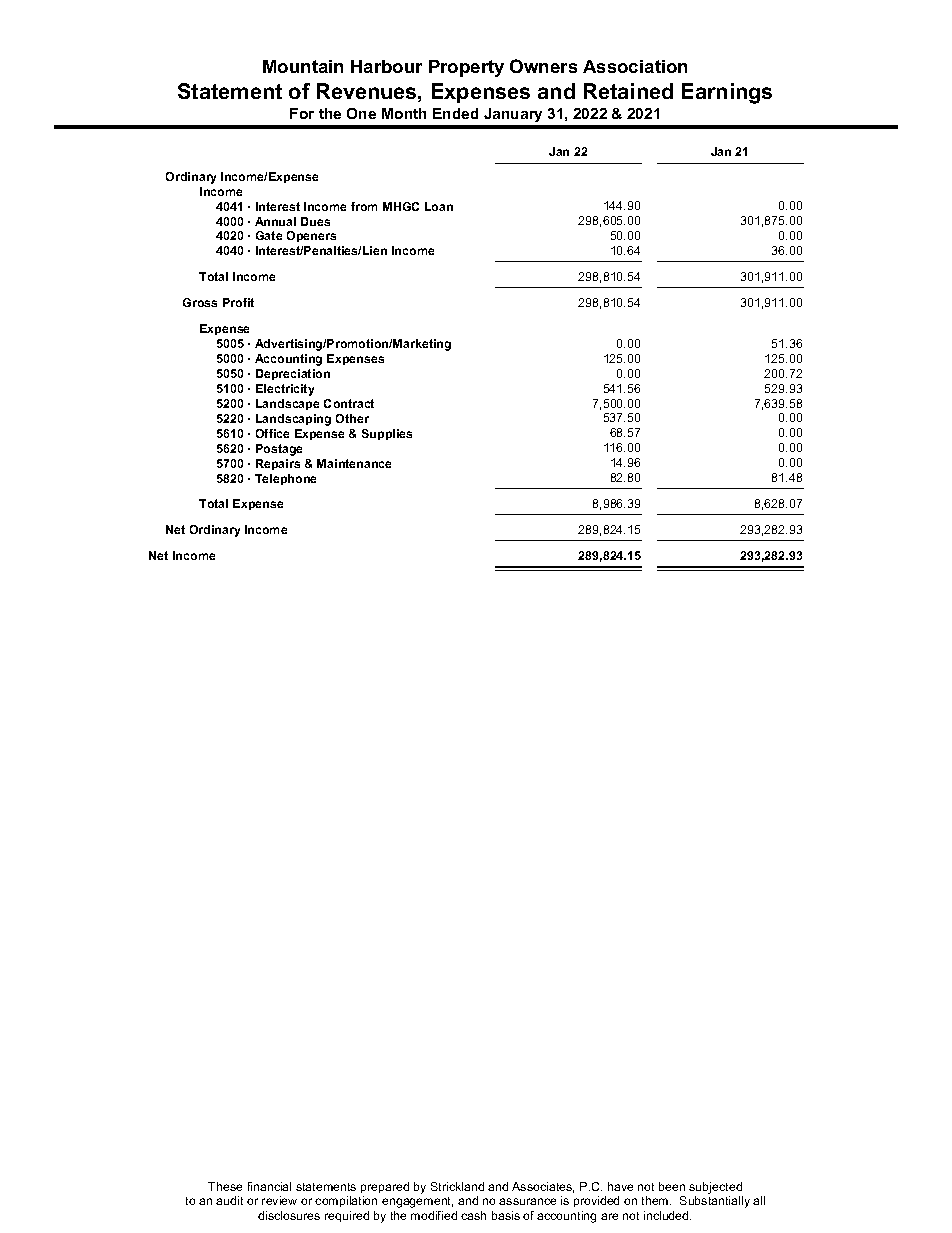 This page has width=952, height=1233. What do you see at coordinates (457, 1186) in the page?
I see `Strickland` at bounding box center [457, 1186].
